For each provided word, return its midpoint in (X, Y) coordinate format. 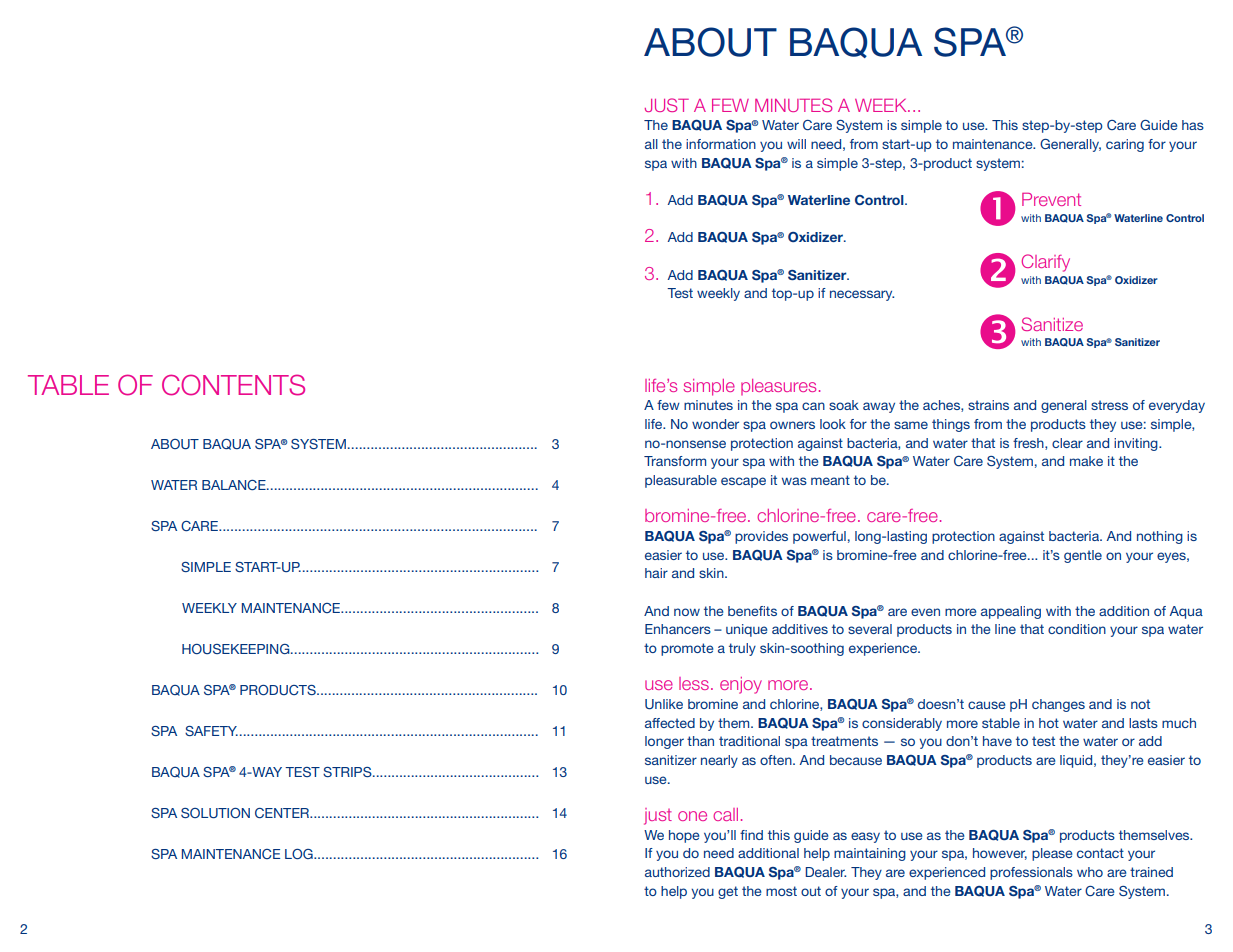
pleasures (778, 387)
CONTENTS (233, 385)
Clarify (1045, 263)
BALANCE (235, 485)
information (721, 144)
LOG (300, 854)
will (796, 144)
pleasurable (681, 481)
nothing (1160, 537)
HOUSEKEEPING (237, 649)
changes (1058, 705)
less (694, 683)
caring (1125, 145)
